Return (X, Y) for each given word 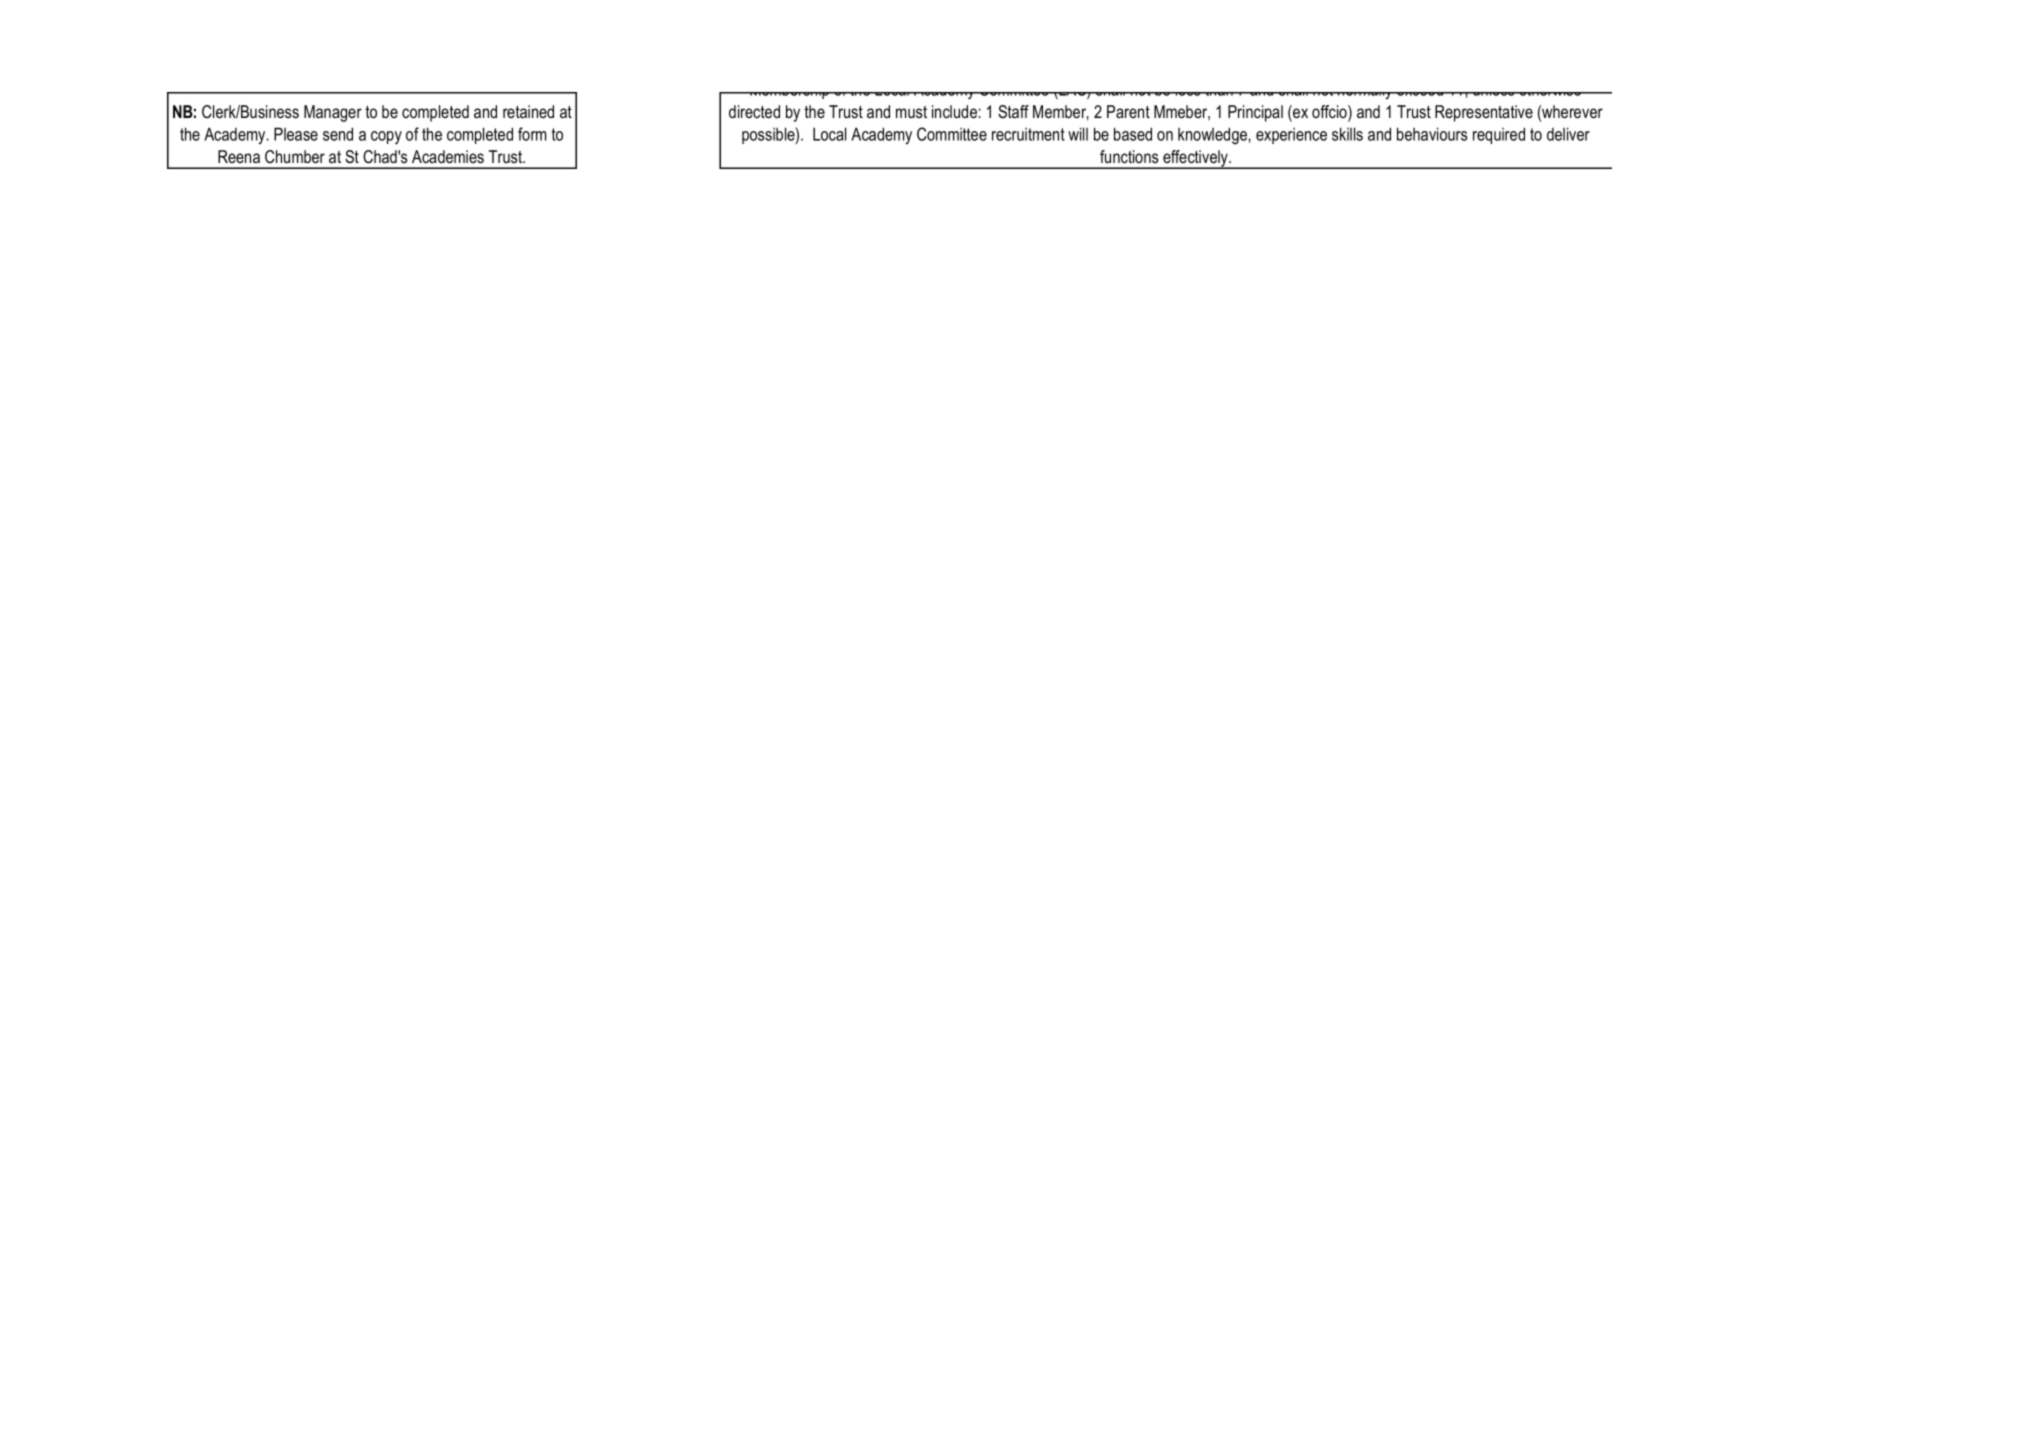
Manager (333, 113)
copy (386, 137)
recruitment (1028, 134)
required (1499, 135)
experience (1291, 136)
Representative (1484, 113)
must (911, 112)
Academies (448, 157)
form (532, 134)
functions (1129, 156)
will (1078, 134)
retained (528, 111)
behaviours (1432, 134)
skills (1347, 134)
